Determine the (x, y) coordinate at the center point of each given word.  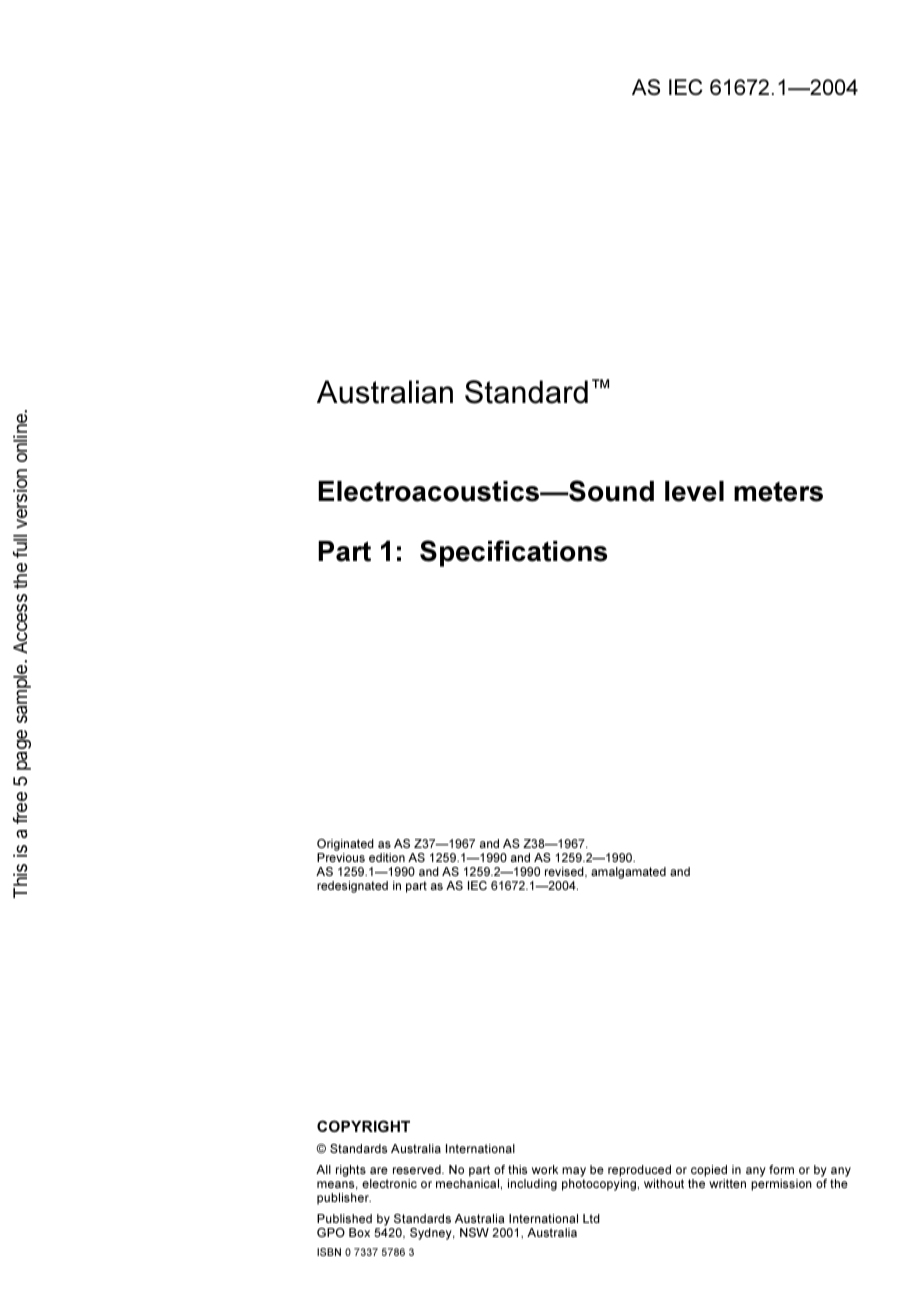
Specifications (513, 553)
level (694, 491)
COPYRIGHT (363, 1126)
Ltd (591, 1218)
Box (359, 1232)
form (781, 1169)
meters (778, 492)
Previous (341, 857)
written (727, 1183)
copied (709, 1171)
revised (565, 872)
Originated (345, 845)
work (545, 1169)
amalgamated (628, 873)
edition (387, 857)
